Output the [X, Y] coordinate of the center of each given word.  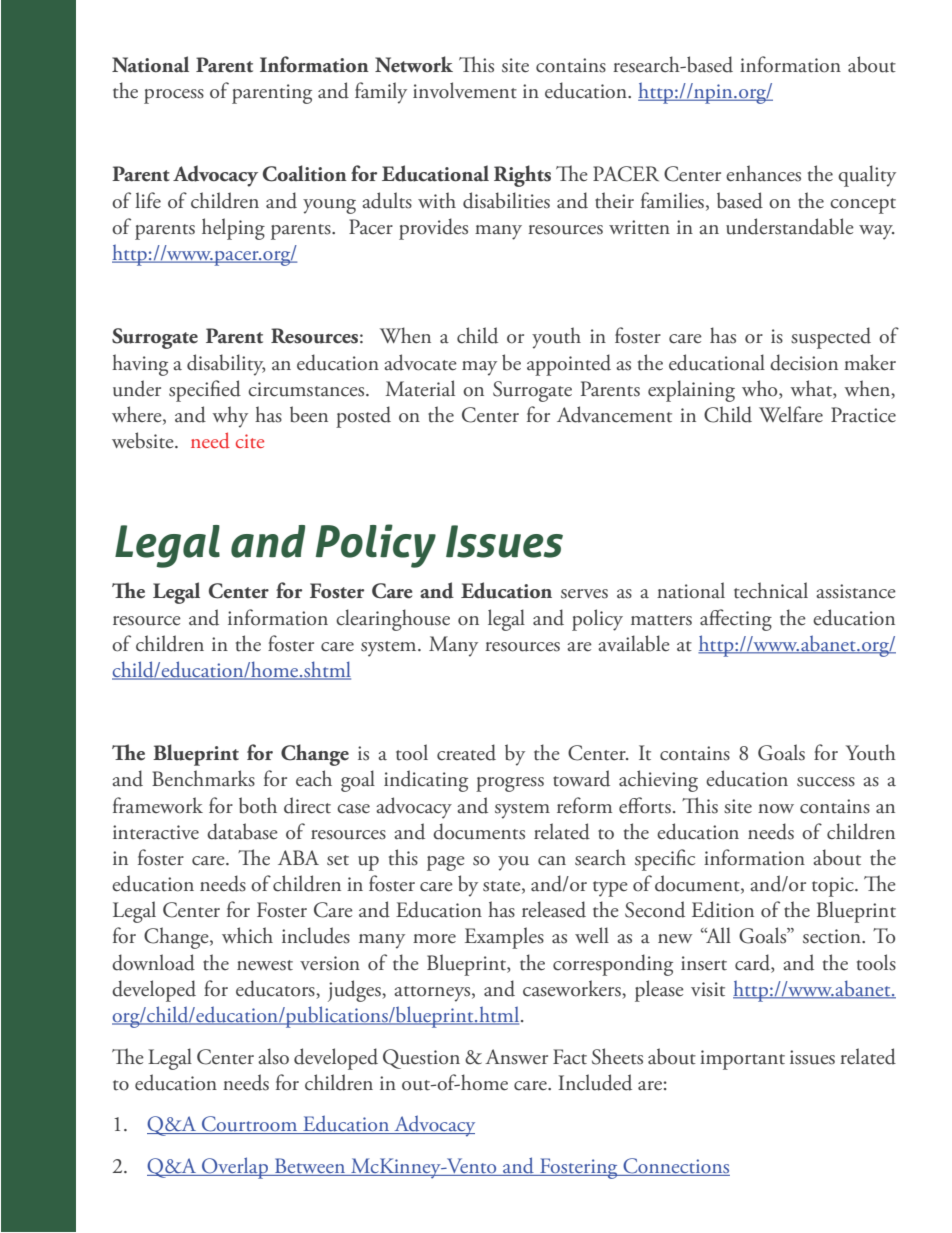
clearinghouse [393, 620]
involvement [465, 90]
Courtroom [250, 1125]
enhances [763, 173]
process [174, 96]
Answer [516, 1057]
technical [771, 590]
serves [584, 594]
